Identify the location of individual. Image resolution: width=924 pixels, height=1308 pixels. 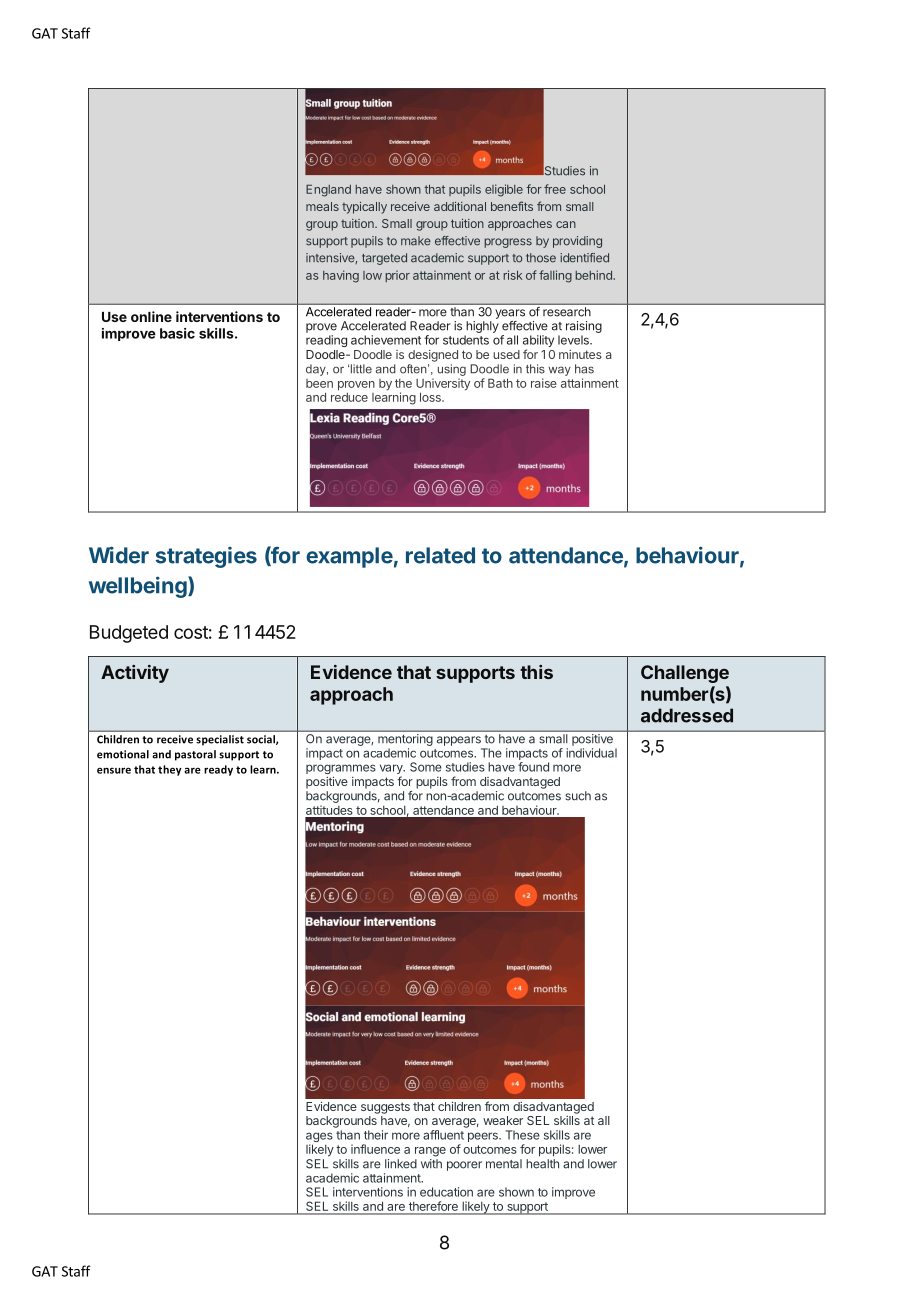
(591, 753).
